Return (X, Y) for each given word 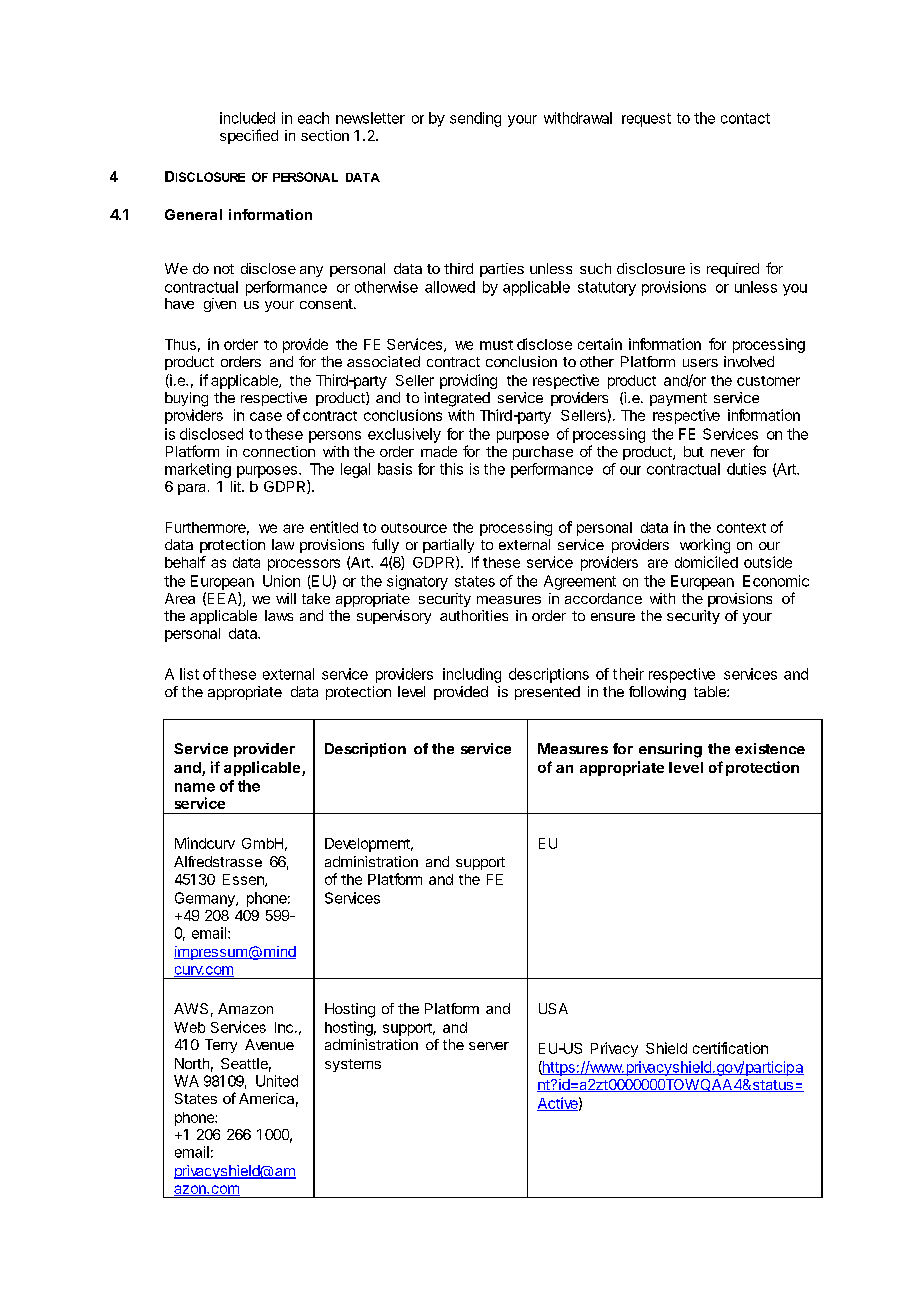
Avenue (269, 1044)
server (489, 1046)
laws (279, 615)
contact (745, 118)
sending (475, 119)
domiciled (706, 562)
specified (249, 136)
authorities (474, 615)
